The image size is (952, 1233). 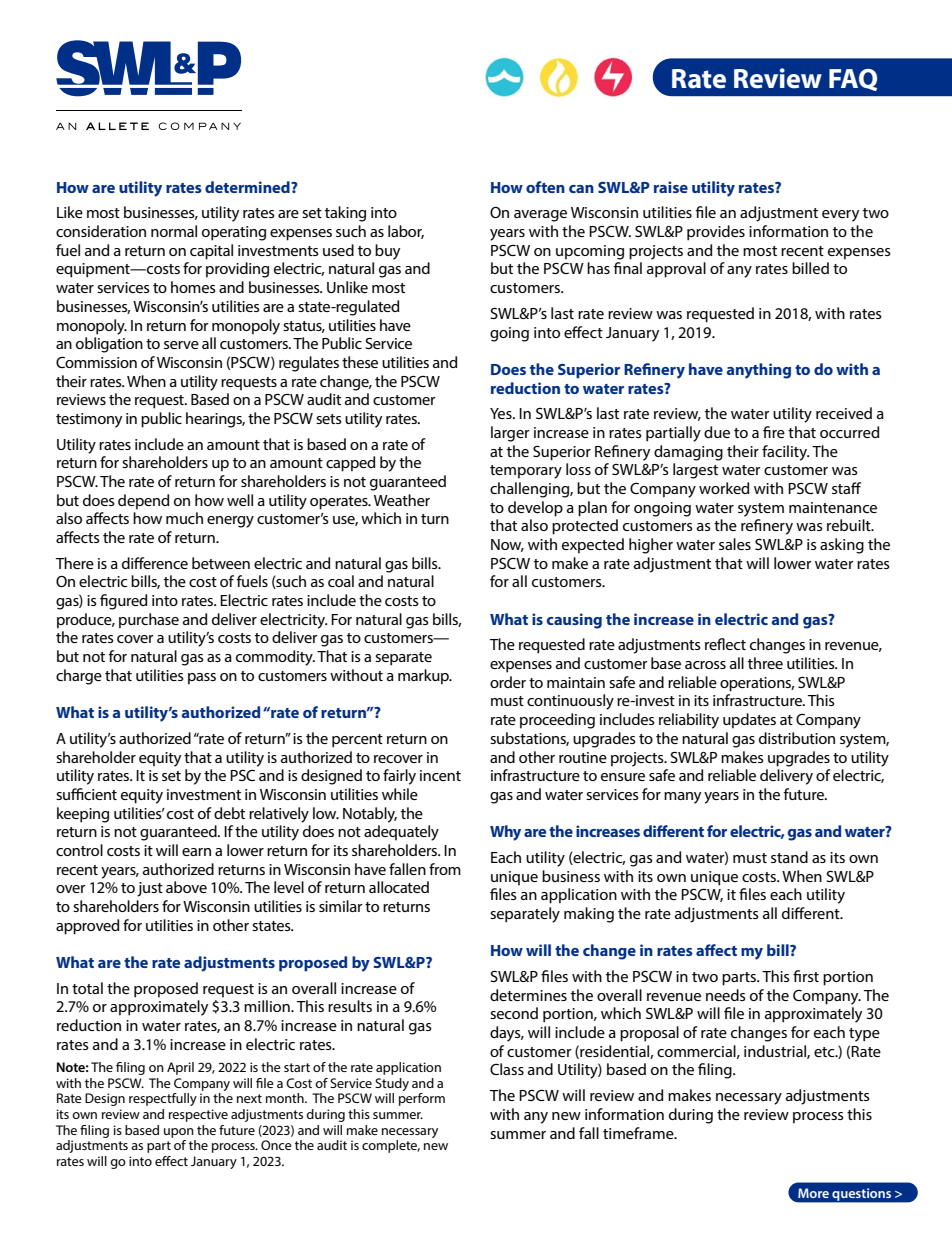 What do you see at coordinates (179, 1133) in the document?
I see `upon` at bounding box center [179, 1133].
